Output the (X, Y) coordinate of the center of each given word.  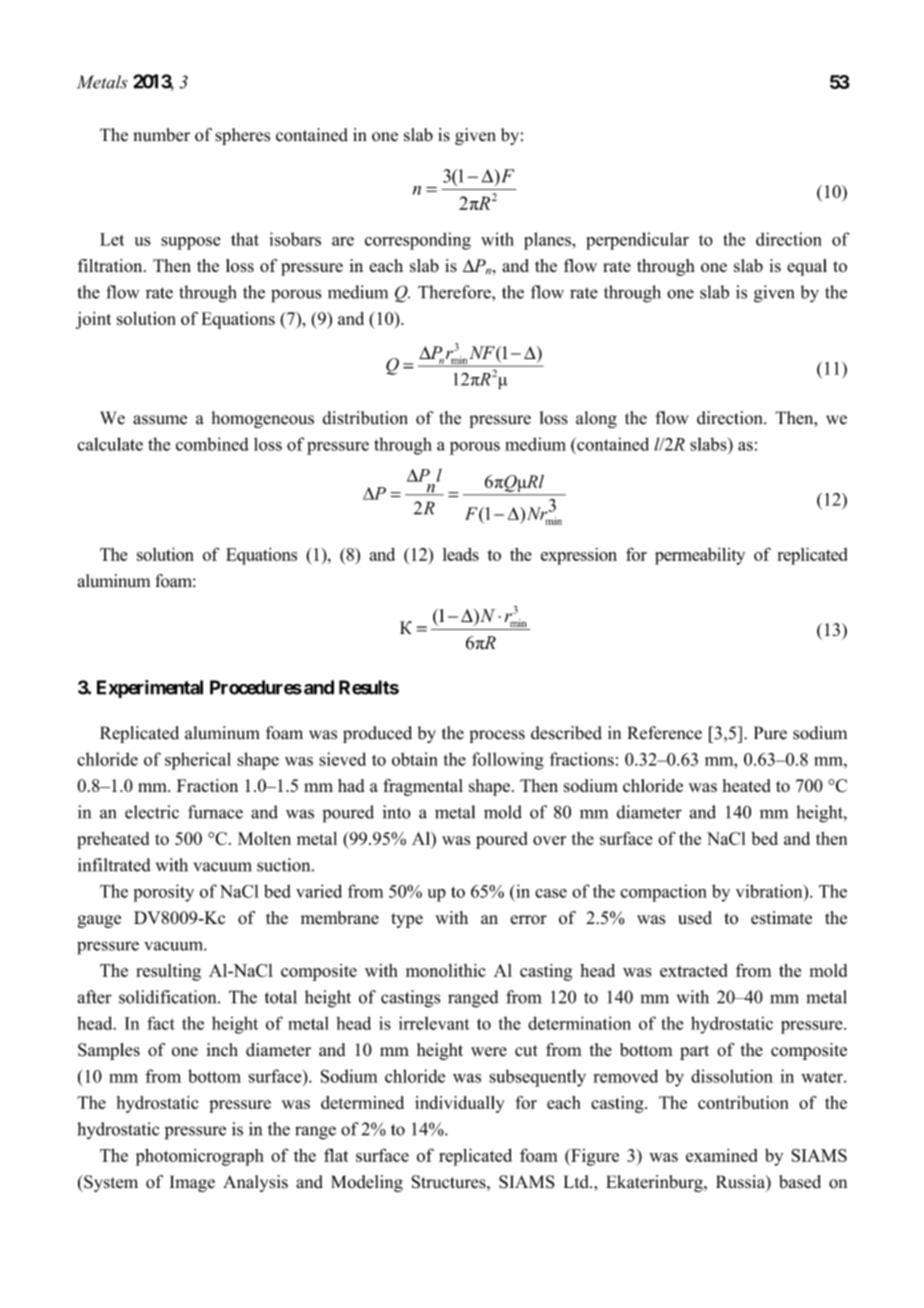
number (161, 135)
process (497, 736)
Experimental (150, 689)
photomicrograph (200, 1157)
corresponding (418, 241)
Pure (770, 733)
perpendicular (637, 241)
